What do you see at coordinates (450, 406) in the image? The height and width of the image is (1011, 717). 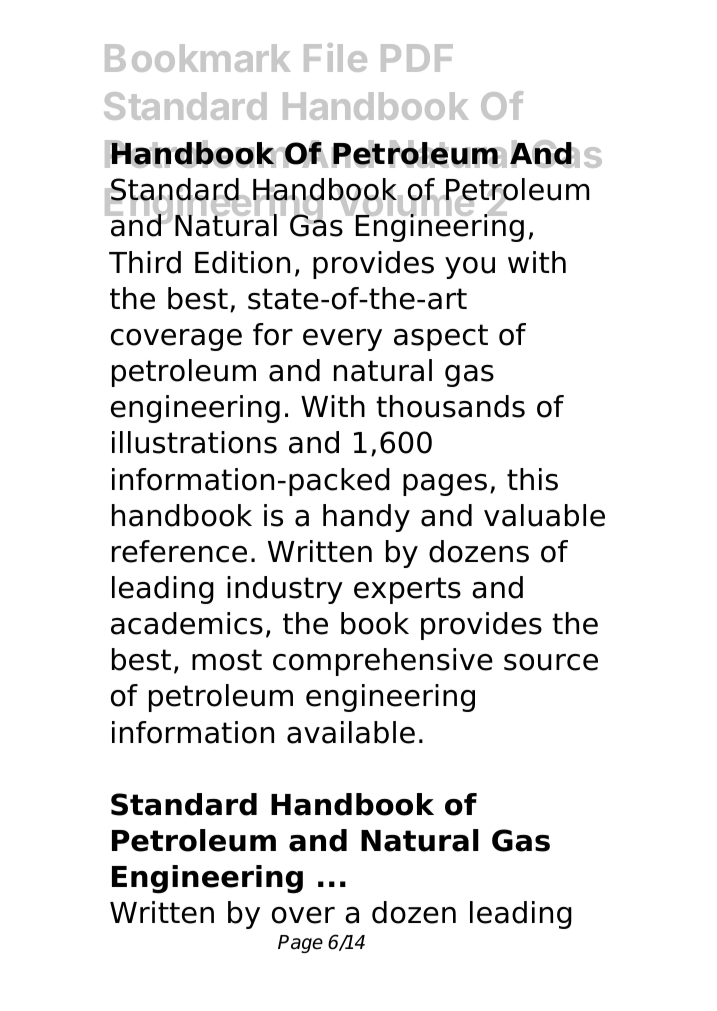 I see `thousands` at bounding box center [450, 406].
